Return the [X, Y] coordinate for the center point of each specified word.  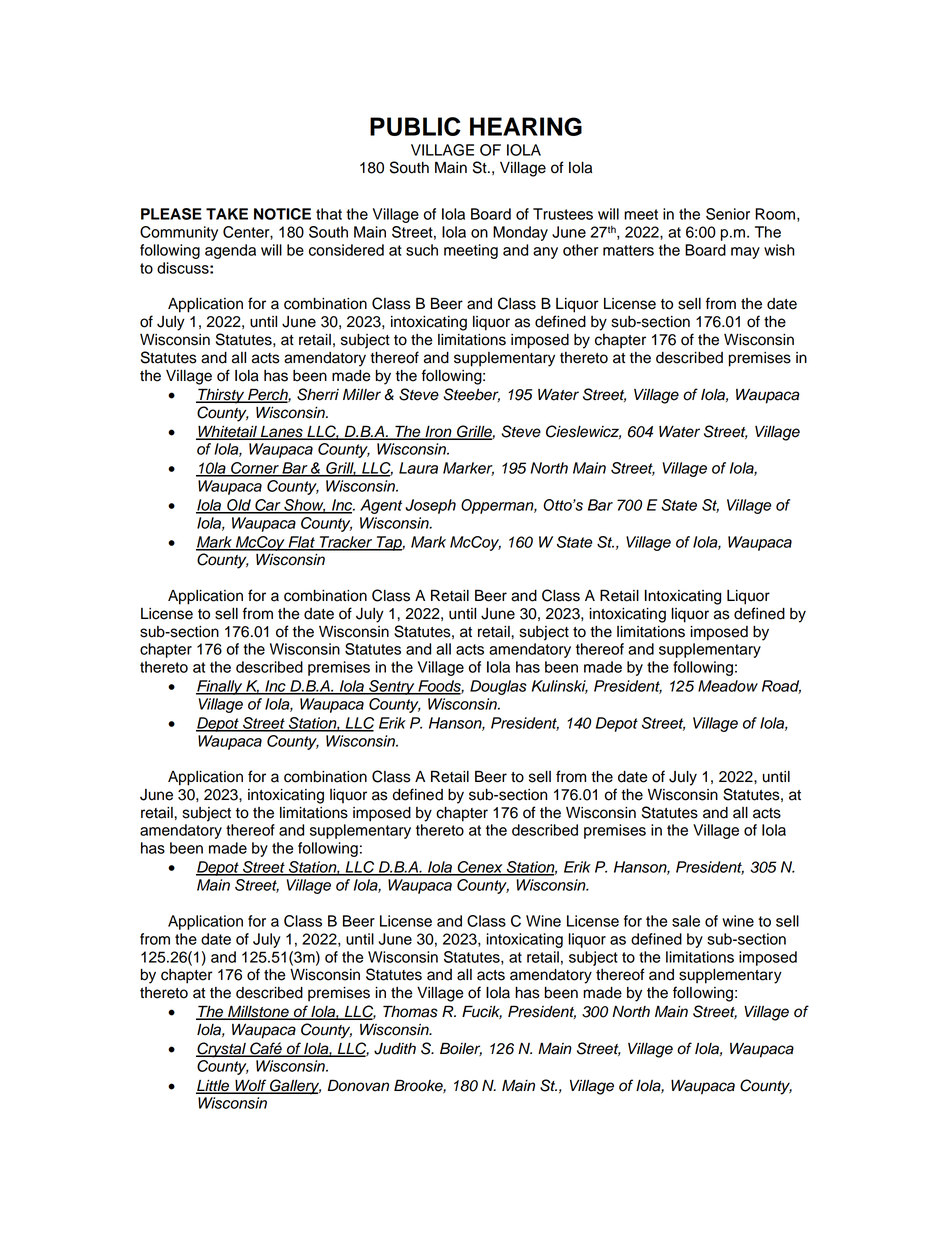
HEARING [526, 126]
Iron [438, 433]
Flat [301, 543]
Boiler [461, 1049]
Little [214, 1086]
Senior [728, 214]
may [745, 253]
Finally [220, 687]
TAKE [227, 214]
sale [686, 921]
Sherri [318, 394]
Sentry [392, 687]
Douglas [498, 687]
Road [781, 687]
